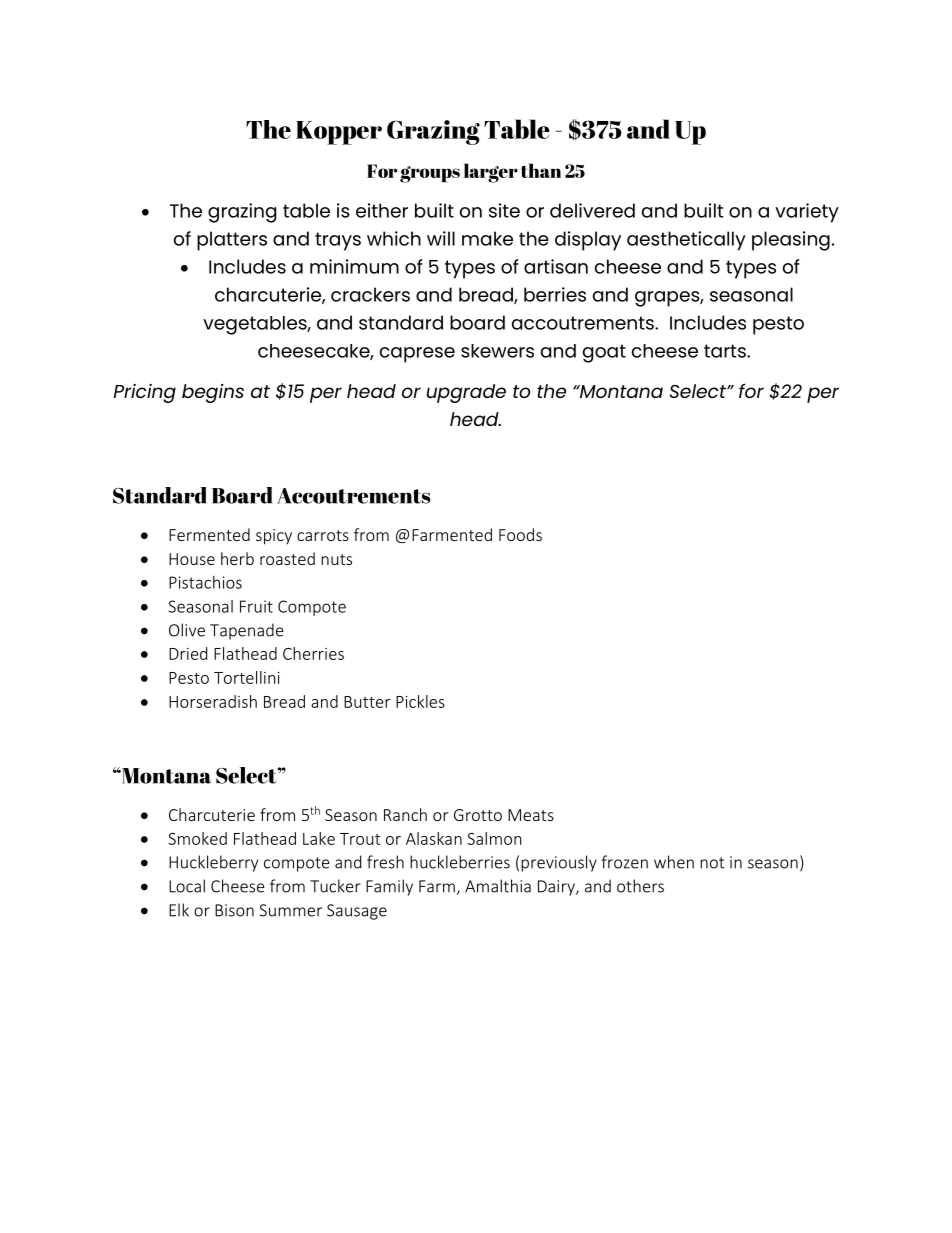  Describe the element at coordinates (807, 213) in the page. I see `variety` at that location.
